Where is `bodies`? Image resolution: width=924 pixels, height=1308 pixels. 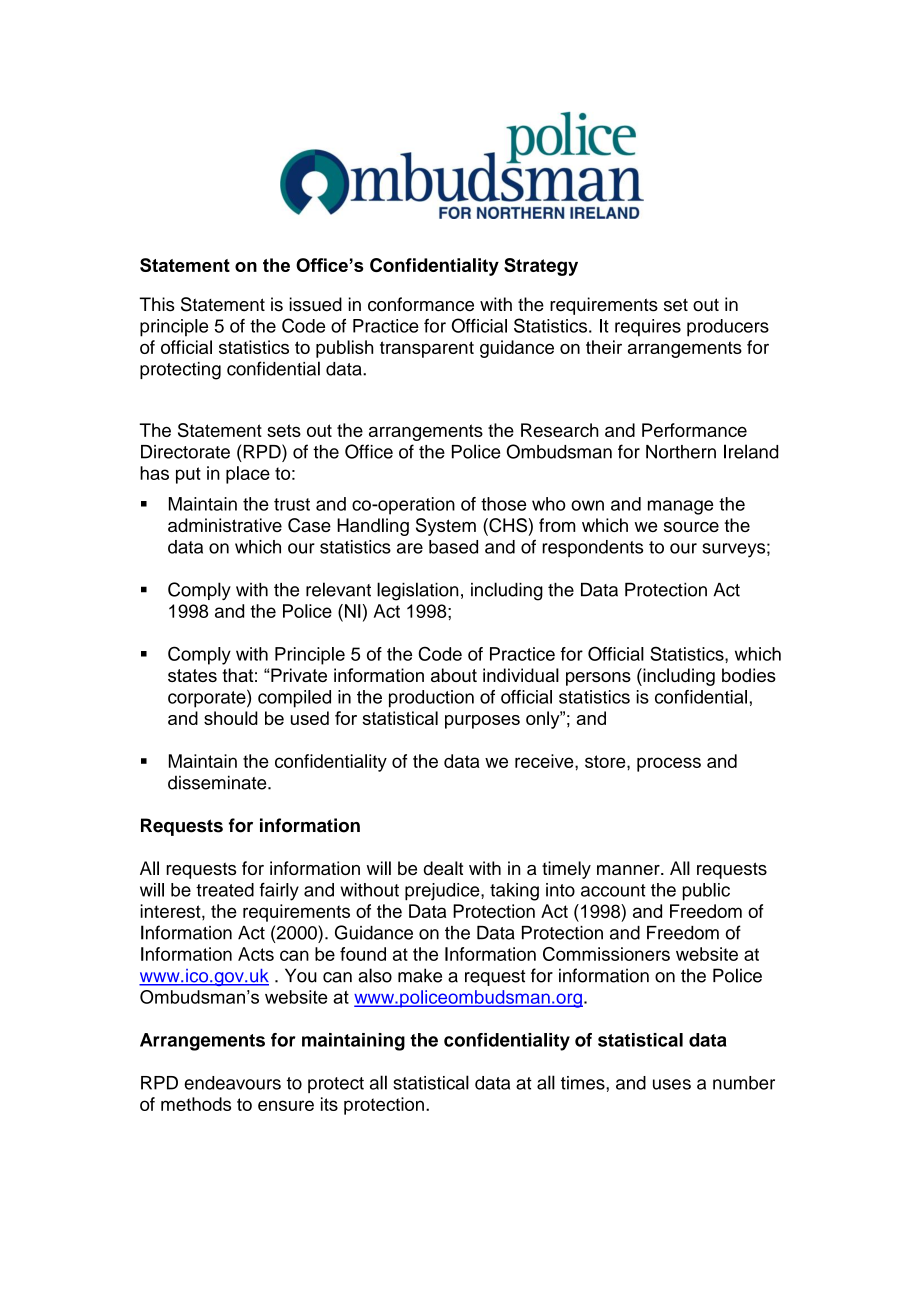 bodies is located at coordinates (749, 675).
